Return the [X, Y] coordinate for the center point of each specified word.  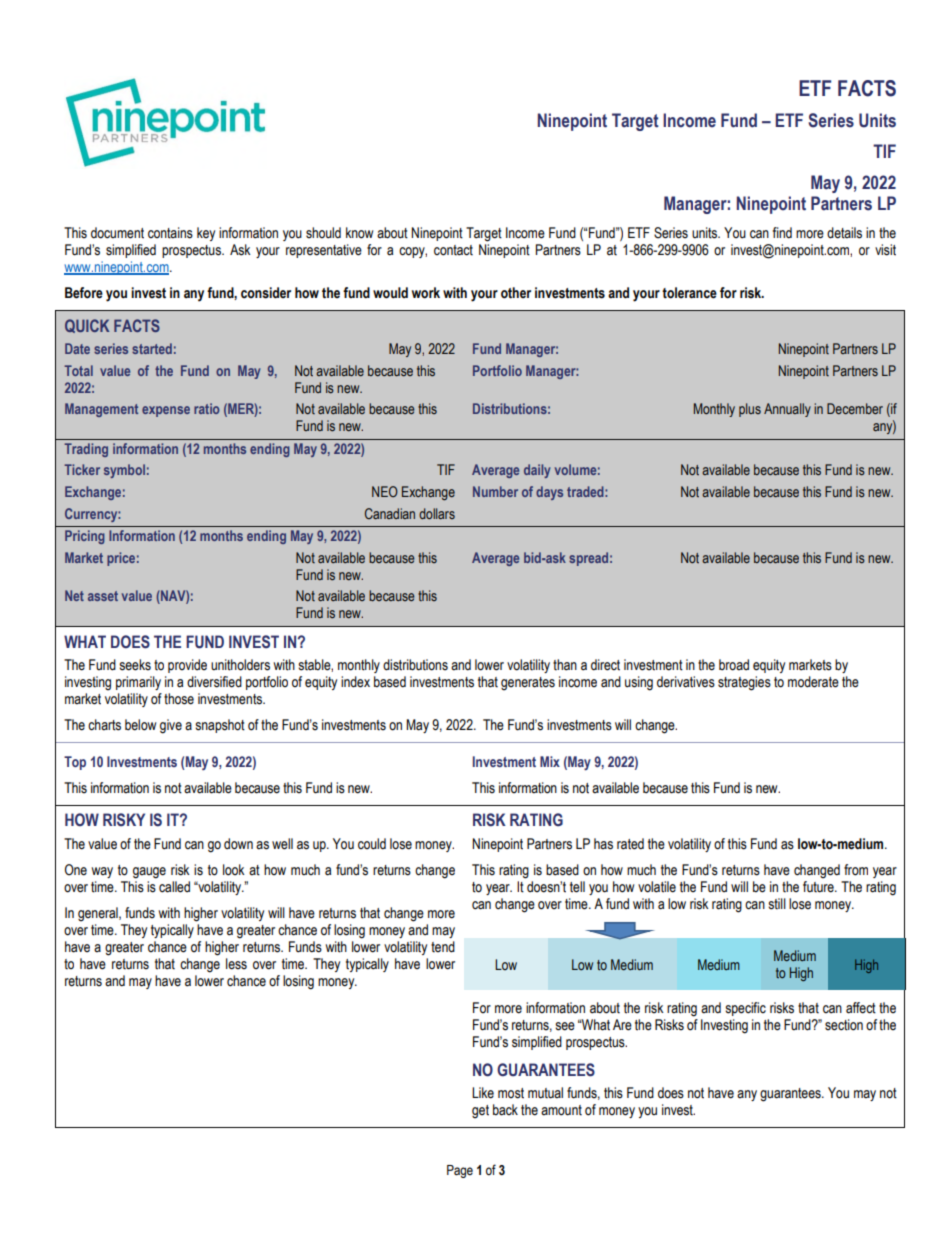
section [844, 1025]
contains [170, 233]
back [505, 1110]
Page [460, 1171]
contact [453, 250]
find [782, 233]
